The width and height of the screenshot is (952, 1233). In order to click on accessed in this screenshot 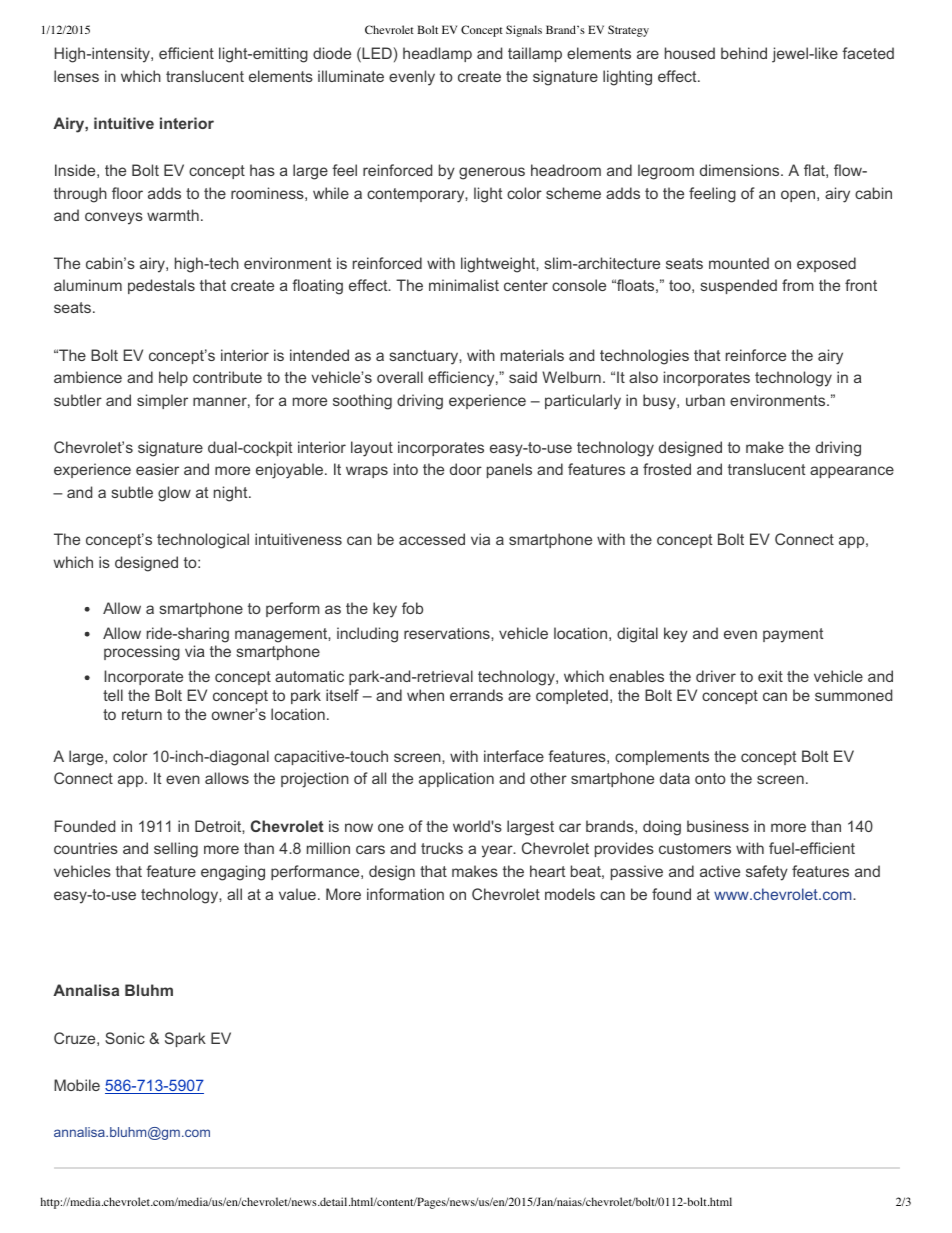, I will do `click(432, 539)`.
